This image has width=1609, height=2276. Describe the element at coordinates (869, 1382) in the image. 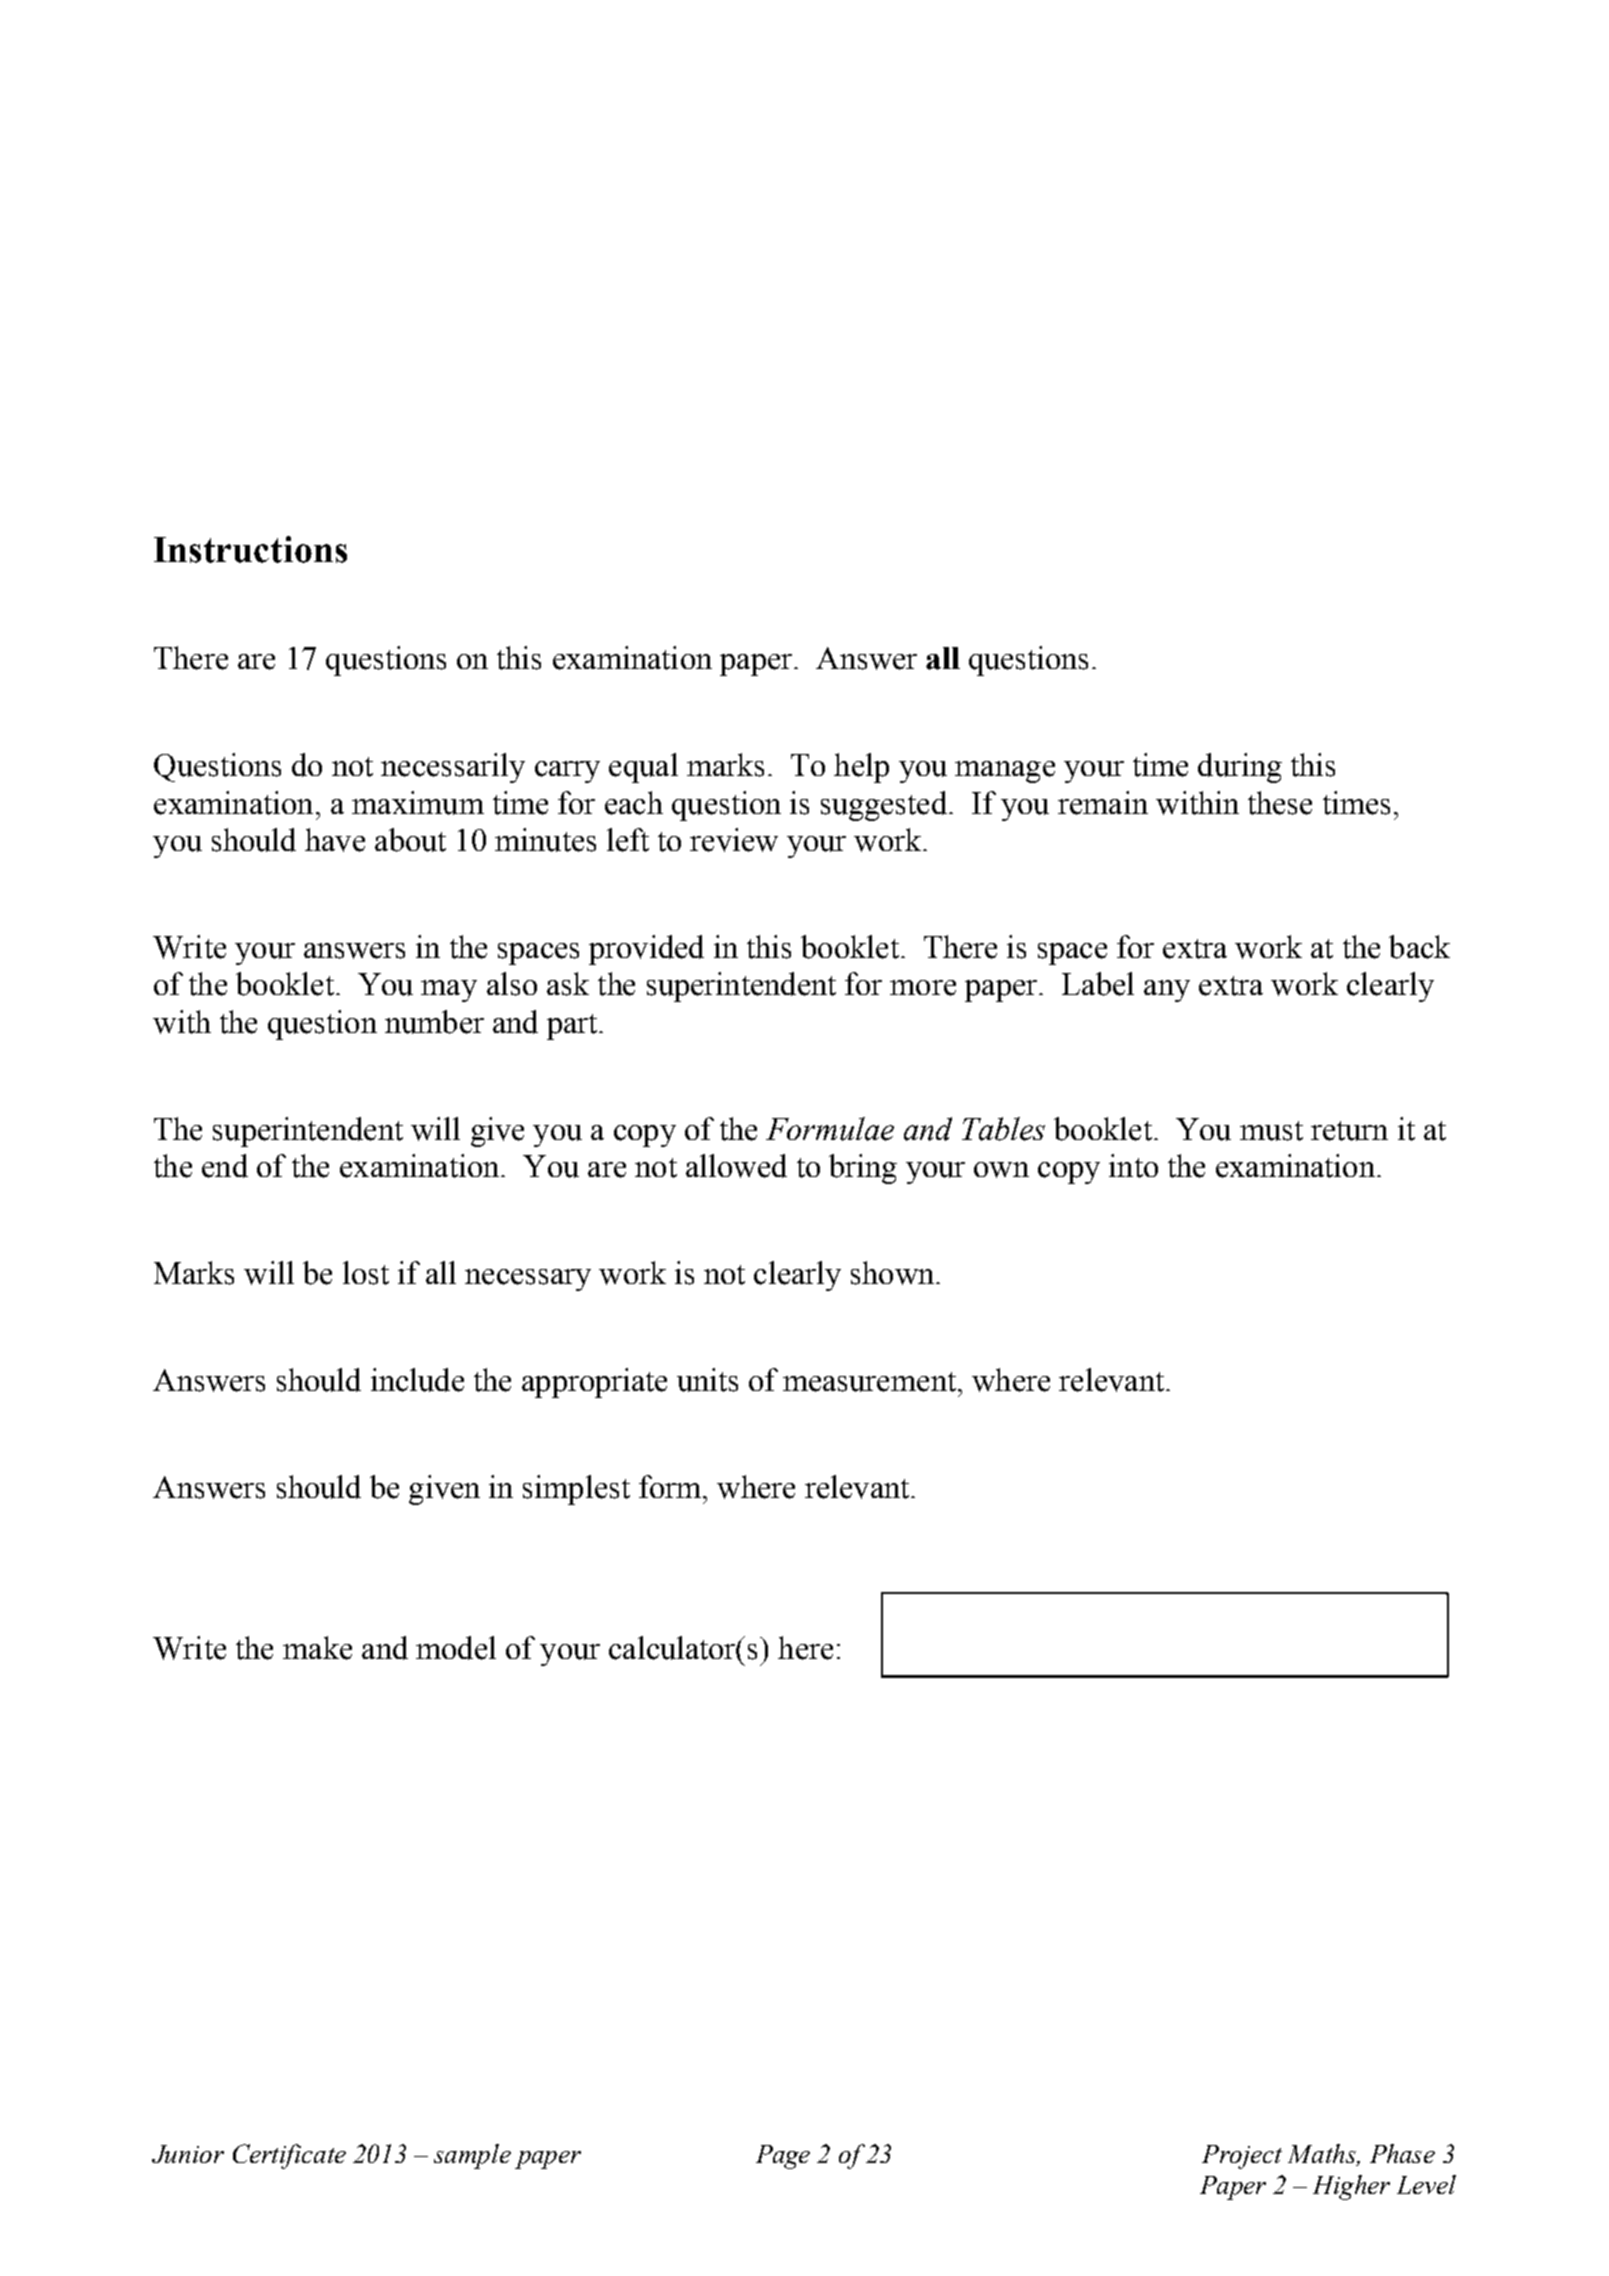

I see `measurement` at that location.
